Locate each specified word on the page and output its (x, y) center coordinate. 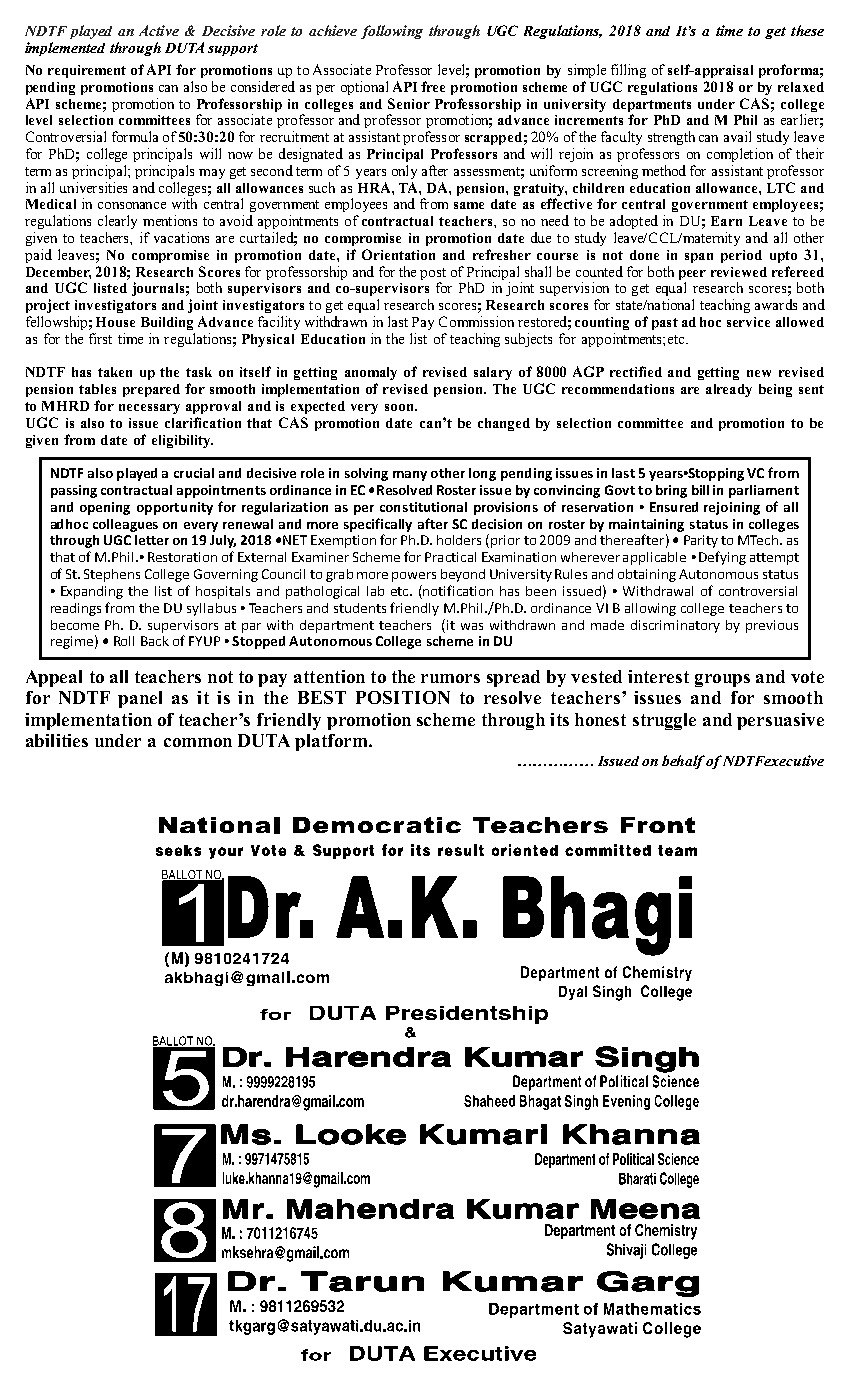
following (392, 32)
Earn (726, 221)
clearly (117, 222)
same (469, 205)
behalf (684, 762)
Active (159, 30)
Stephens (112, 575)
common (198, 742)
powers (414, 577)
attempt (774, 559)
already (729, 390)
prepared (151, 390)
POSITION (403, 697)
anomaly (371, 373)
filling (628, 71)
